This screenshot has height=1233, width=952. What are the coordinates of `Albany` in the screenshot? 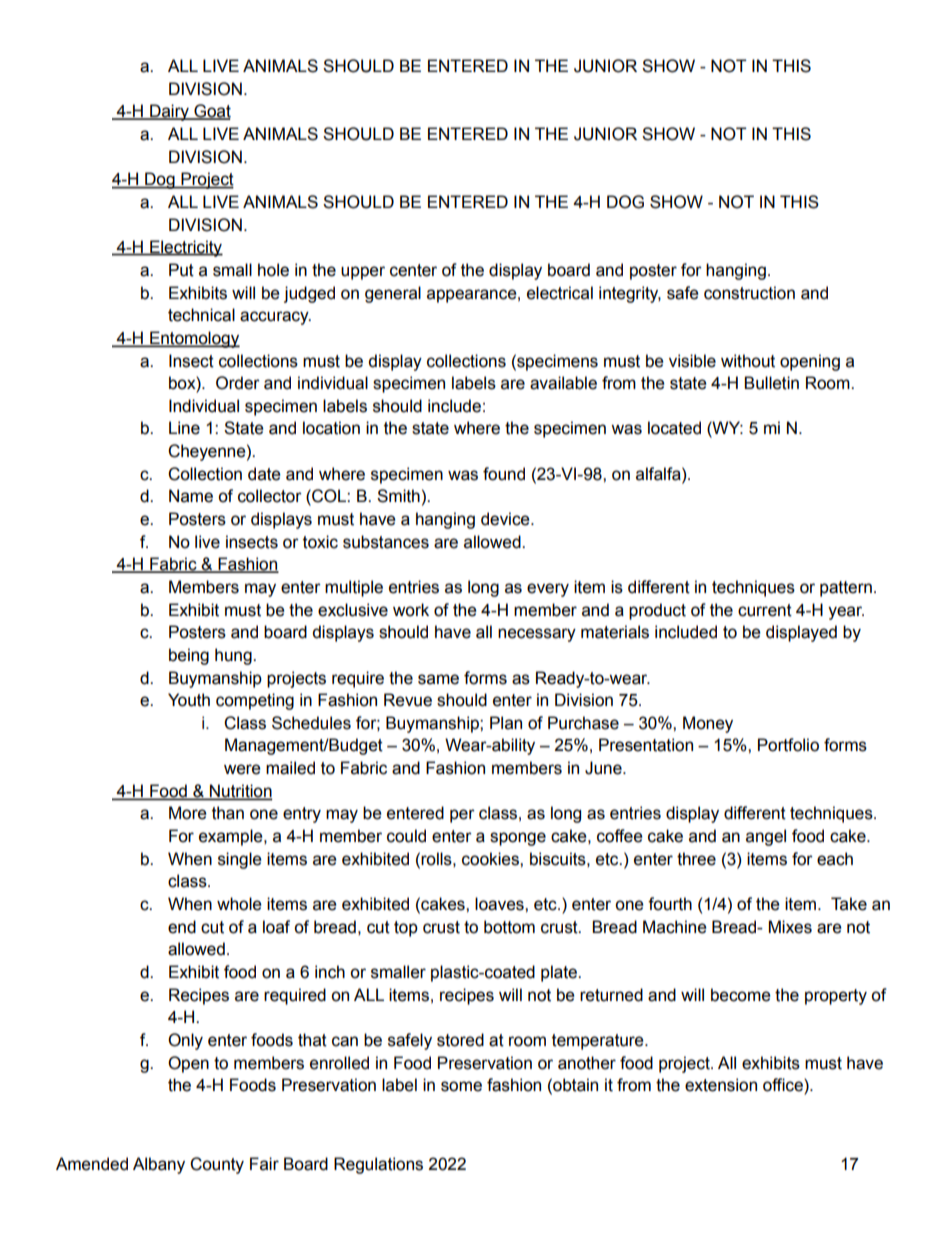 It's located at (159, 1165).
